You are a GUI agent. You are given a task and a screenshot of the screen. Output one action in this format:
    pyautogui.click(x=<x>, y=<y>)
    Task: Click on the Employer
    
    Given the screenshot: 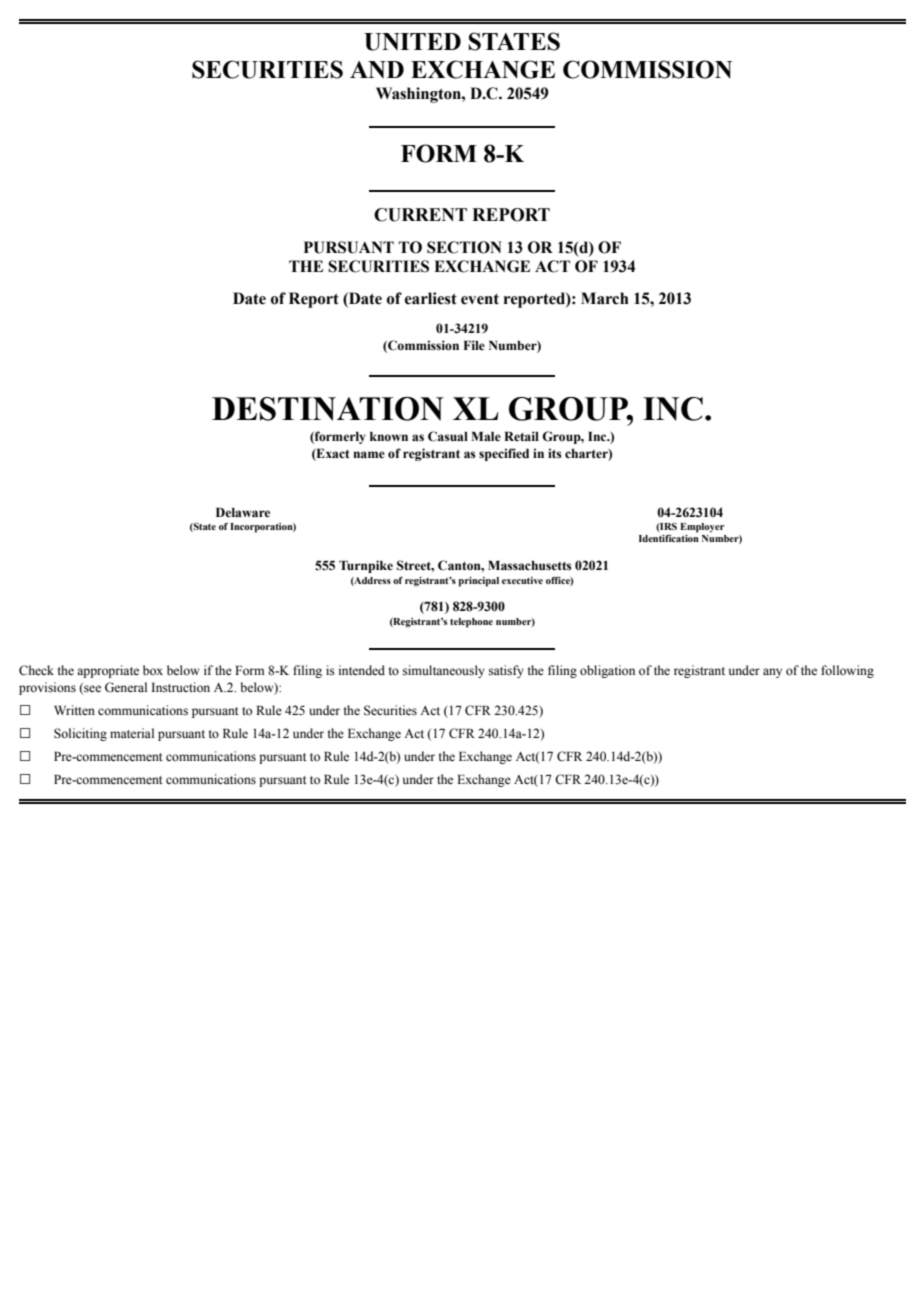 What is the action you would take?
    pyautogui.click(x=702, y=528)
